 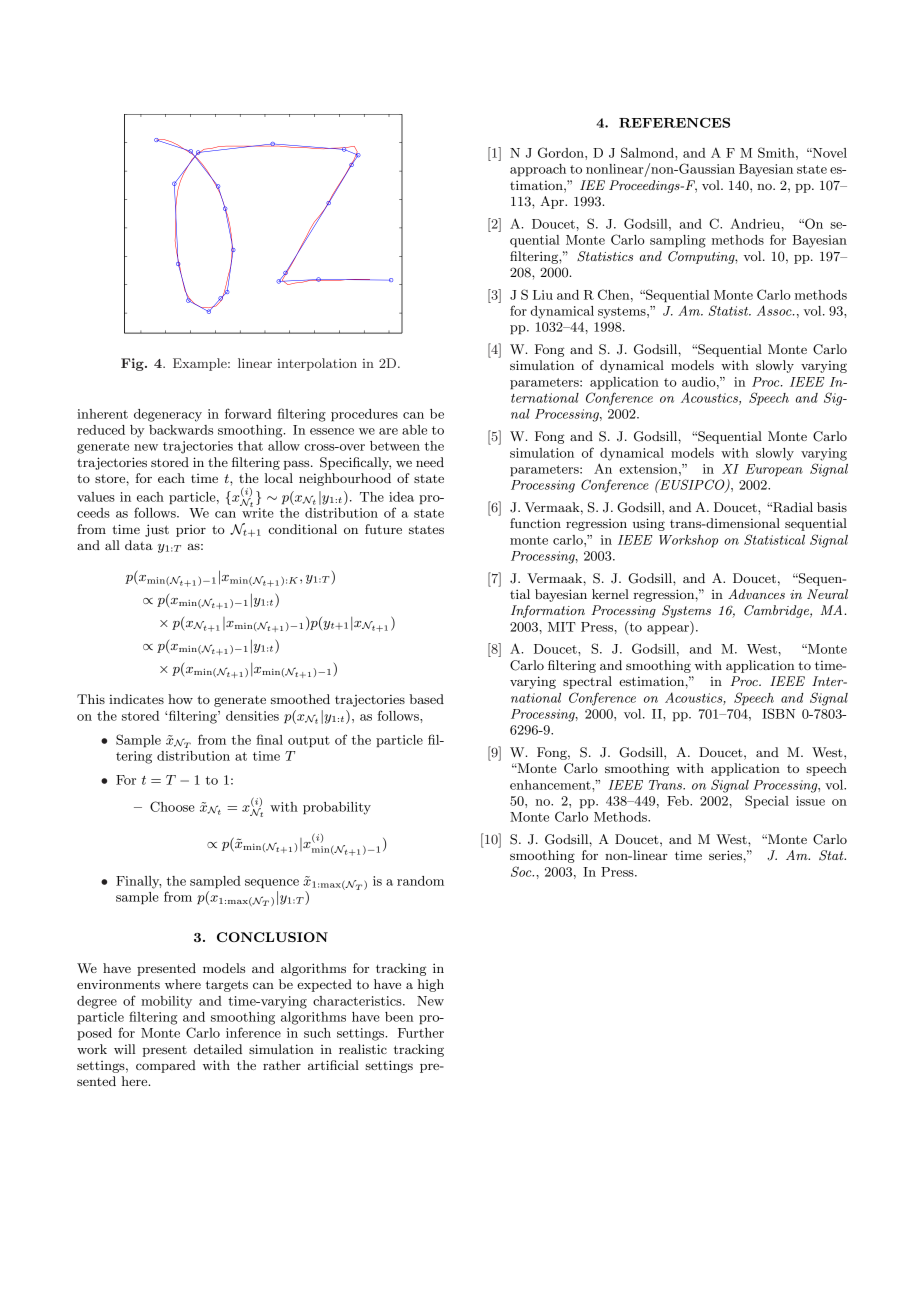 What do you see at coordinates (538, 170) in the page?
I see `approach` at bounding box center [538, 170].
